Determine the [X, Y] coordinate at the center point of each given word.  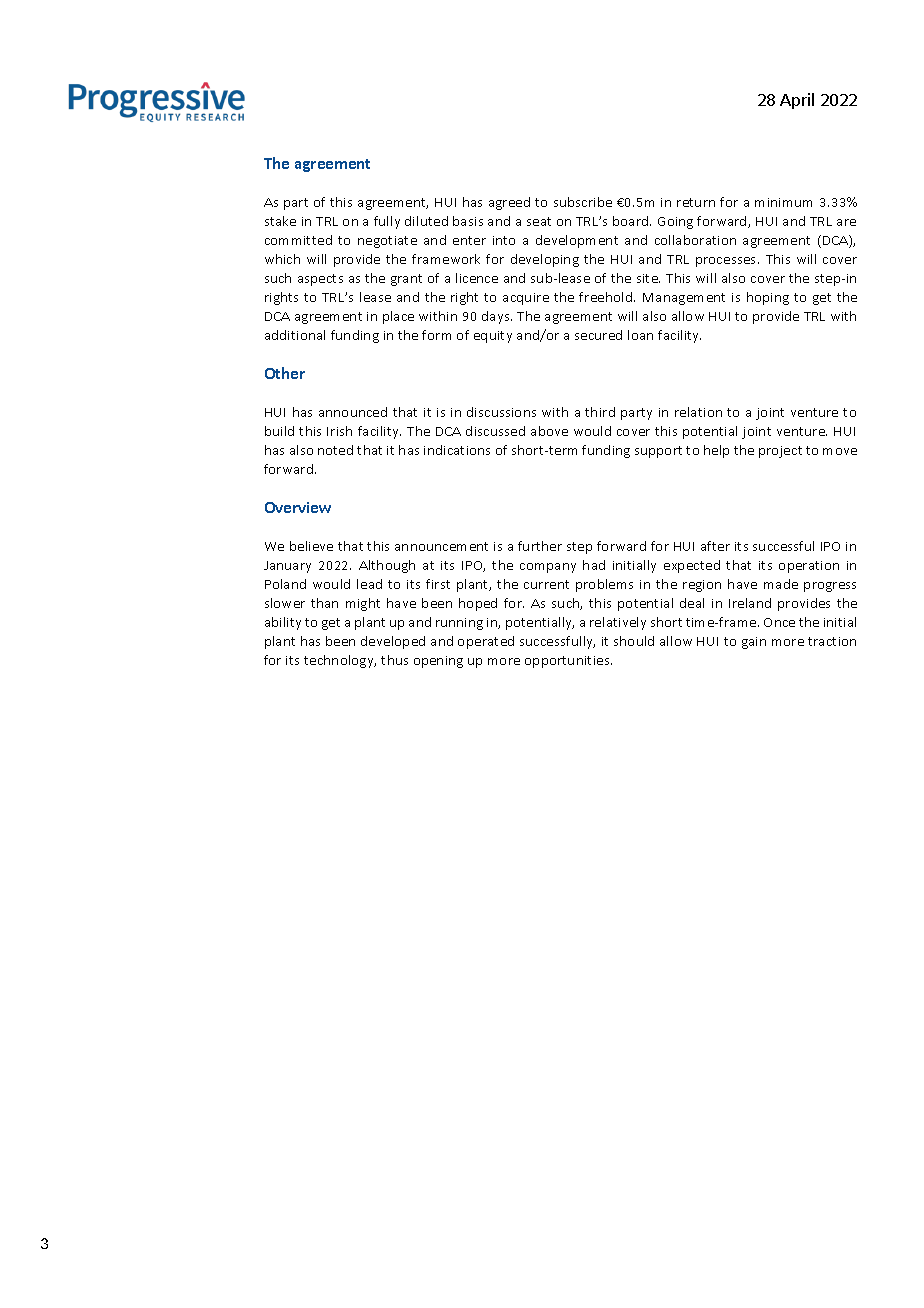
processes [727, 262]
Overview [298, 507]
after [715, 546]
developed [393, 642]
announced [353, 412]
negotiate [387, 242]
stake [280, 221]
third [600, 412]
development [577, 241]
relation [698, 412]
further [540, 546]
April [797, 101]
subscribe [583, 202]
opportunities [568, 662]
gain [754, 643]
